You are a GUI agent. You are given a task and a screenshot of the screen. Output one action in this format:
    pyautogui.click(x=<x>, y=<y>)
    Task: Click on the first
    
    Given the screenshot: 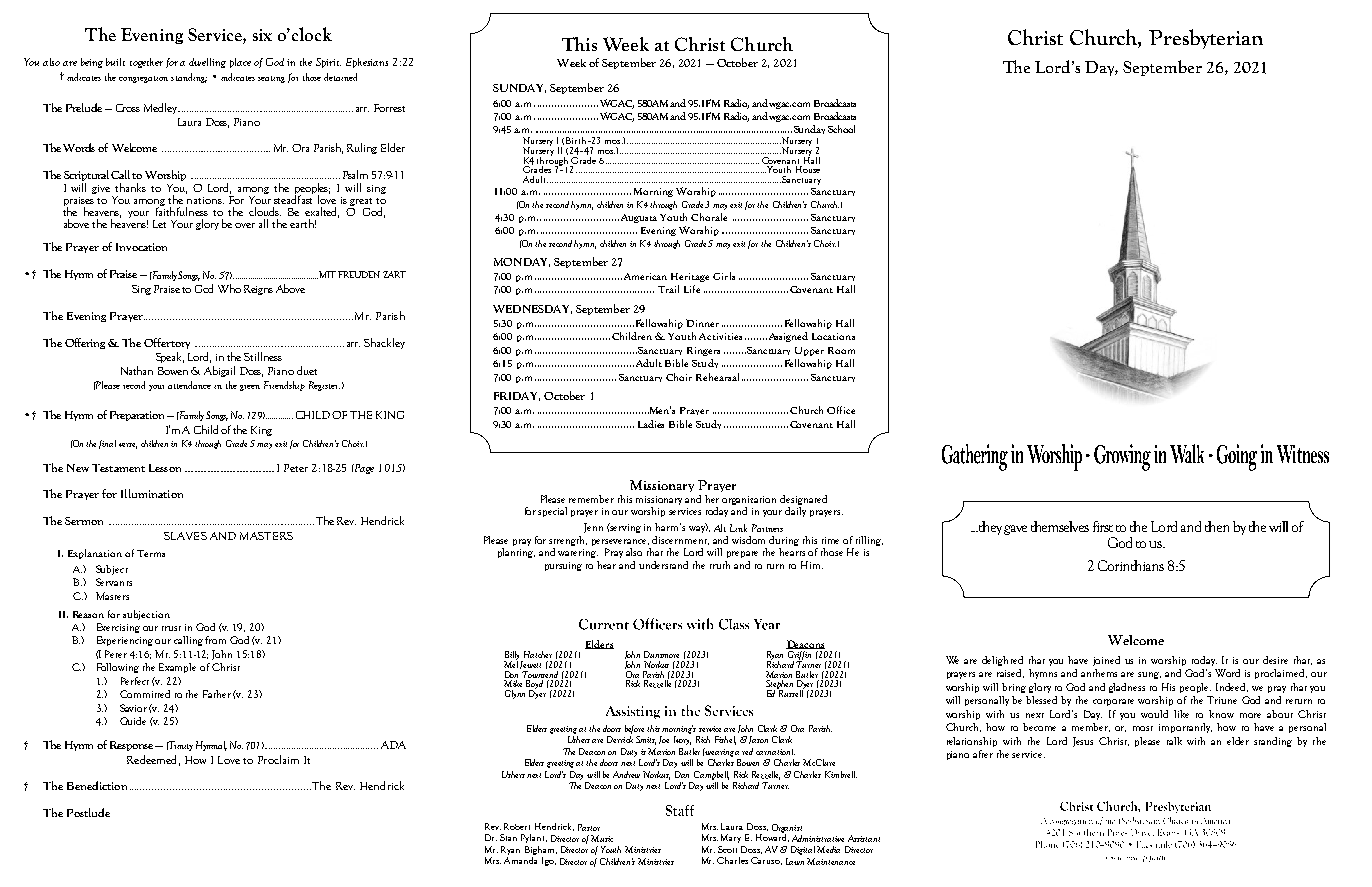 What is the action you would take?
    pyautogui.click(x=1103, y=526)
